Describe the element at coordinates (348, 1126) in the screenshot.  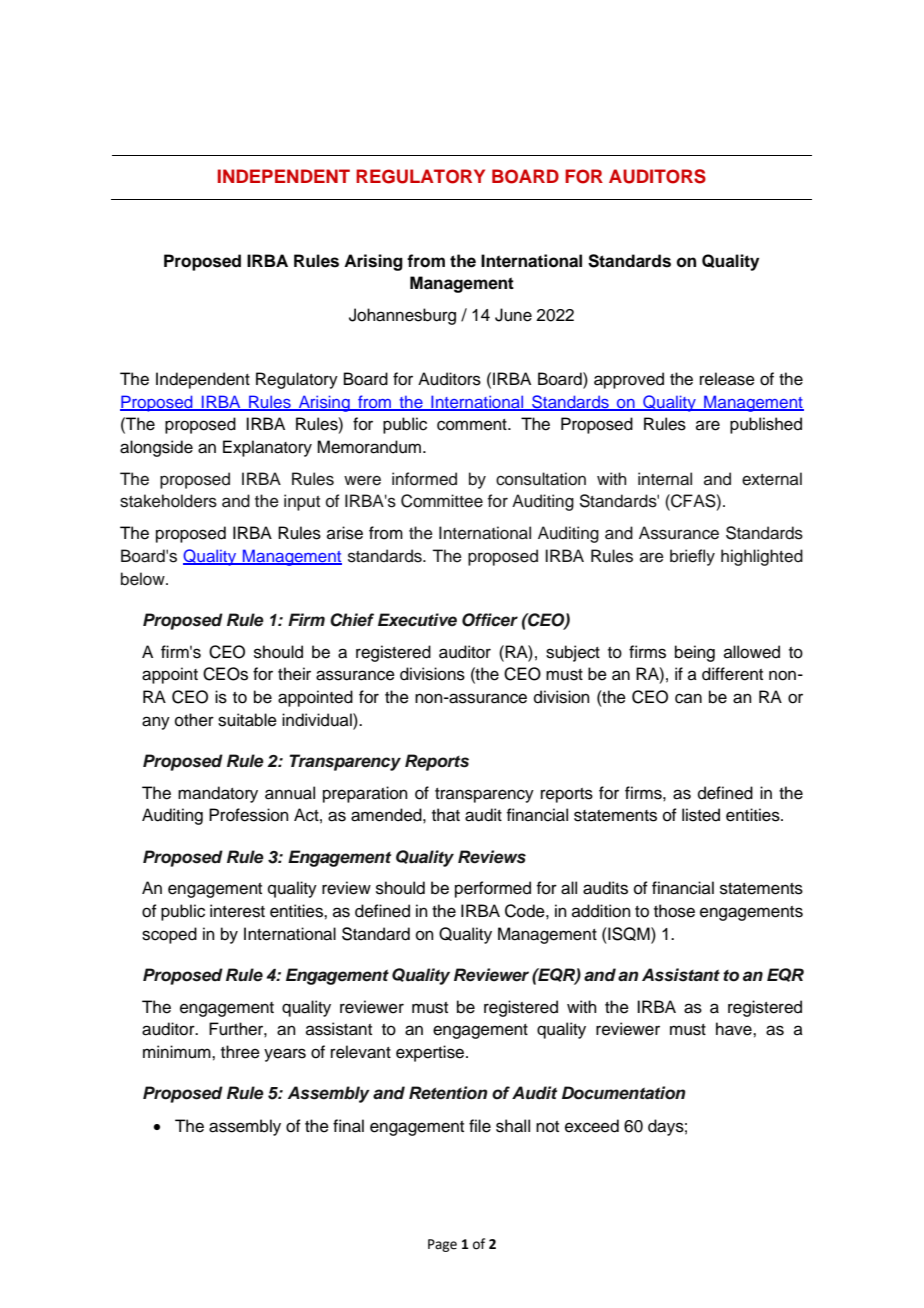
I see `final` at that location.
